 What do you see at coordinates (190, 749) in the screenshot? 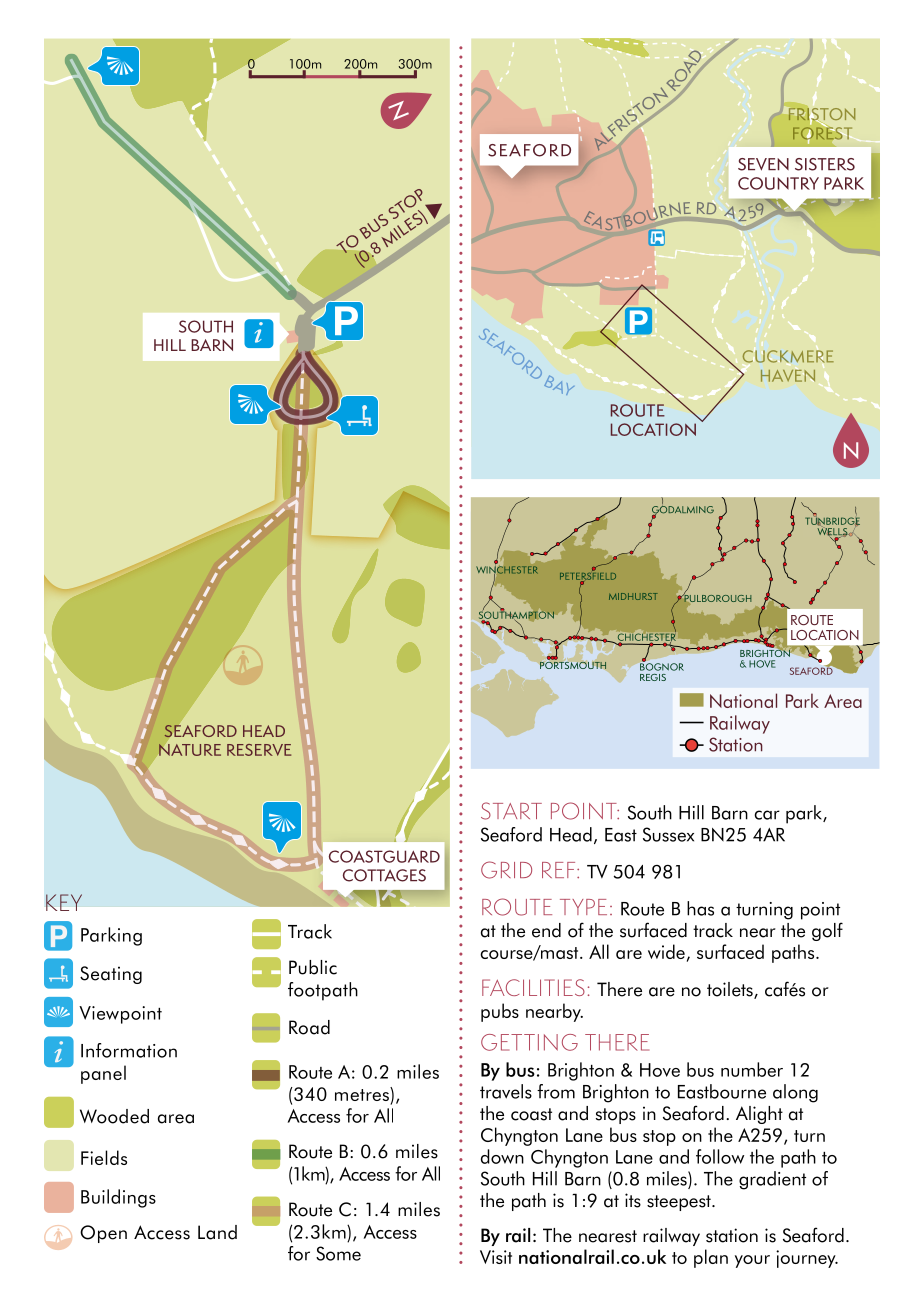
I see `NATURE` at bounding box center [190, 749].
